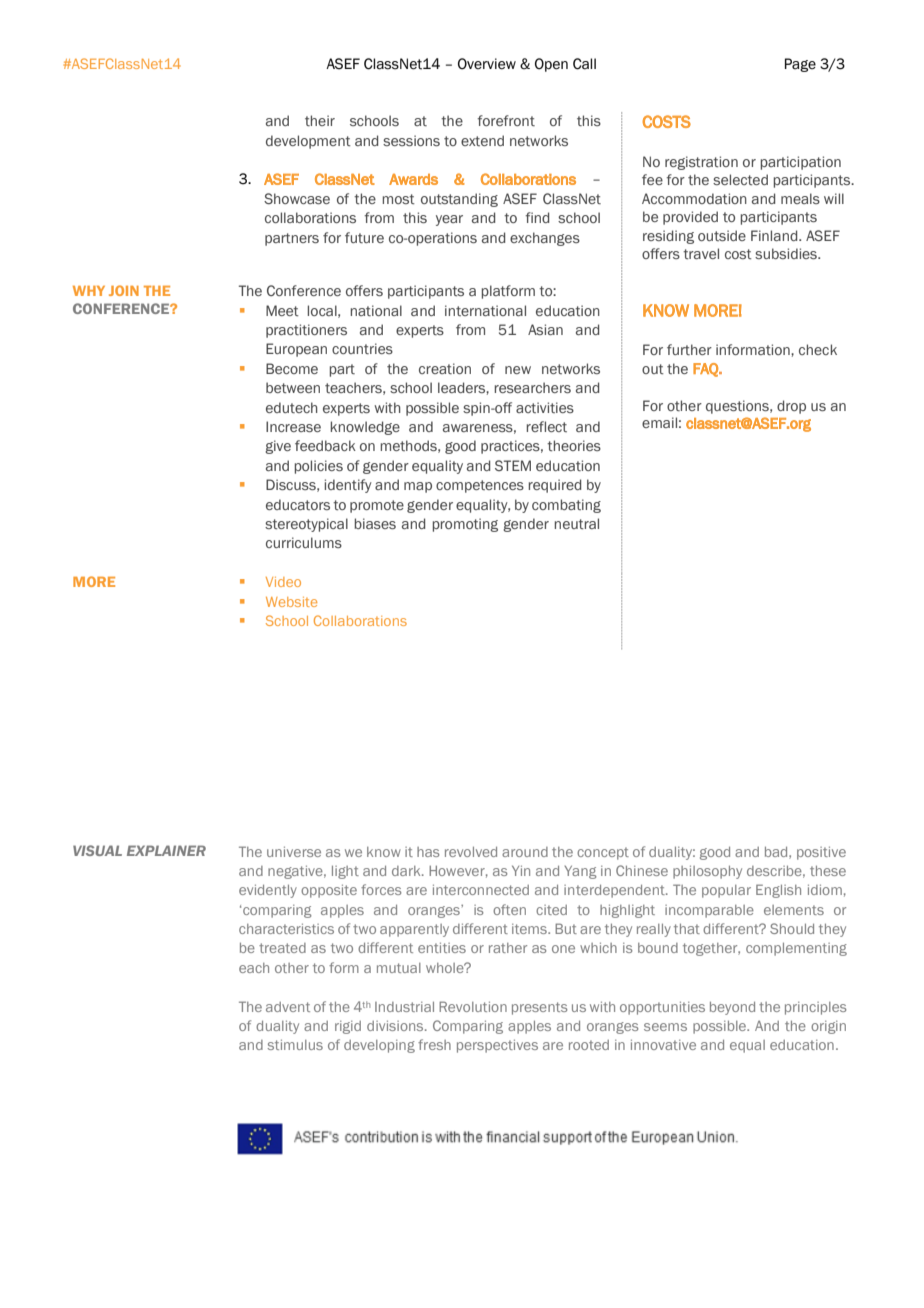 The image size is (924, 1308). What do you see at coordinates (288, 1007) in the document?
I see `advent` at bounding box center [288, 1007].
